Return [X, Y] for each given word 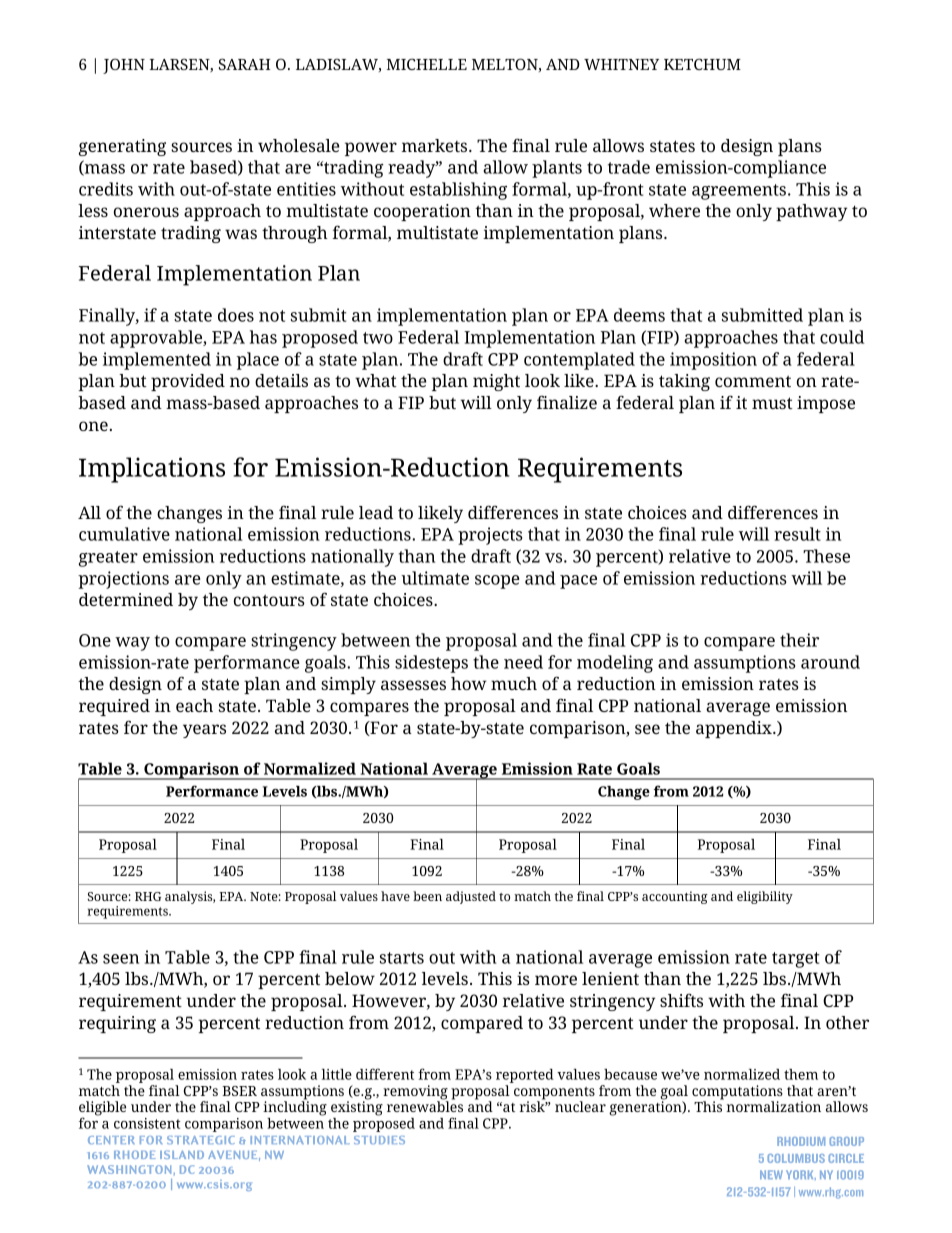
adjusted [471, 897]
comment [753, 381]
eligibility [765, 897]
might [496, 382]
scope [497, 582]
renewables [425, 1105]
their [799, 640]
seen [121, 959]
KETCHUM [702, 64]
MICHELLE [427, 64]
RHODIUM [801, 1141]
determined [126, 599]
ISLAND [182, 1154]
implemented [157, 361]
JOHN [124, 66]
